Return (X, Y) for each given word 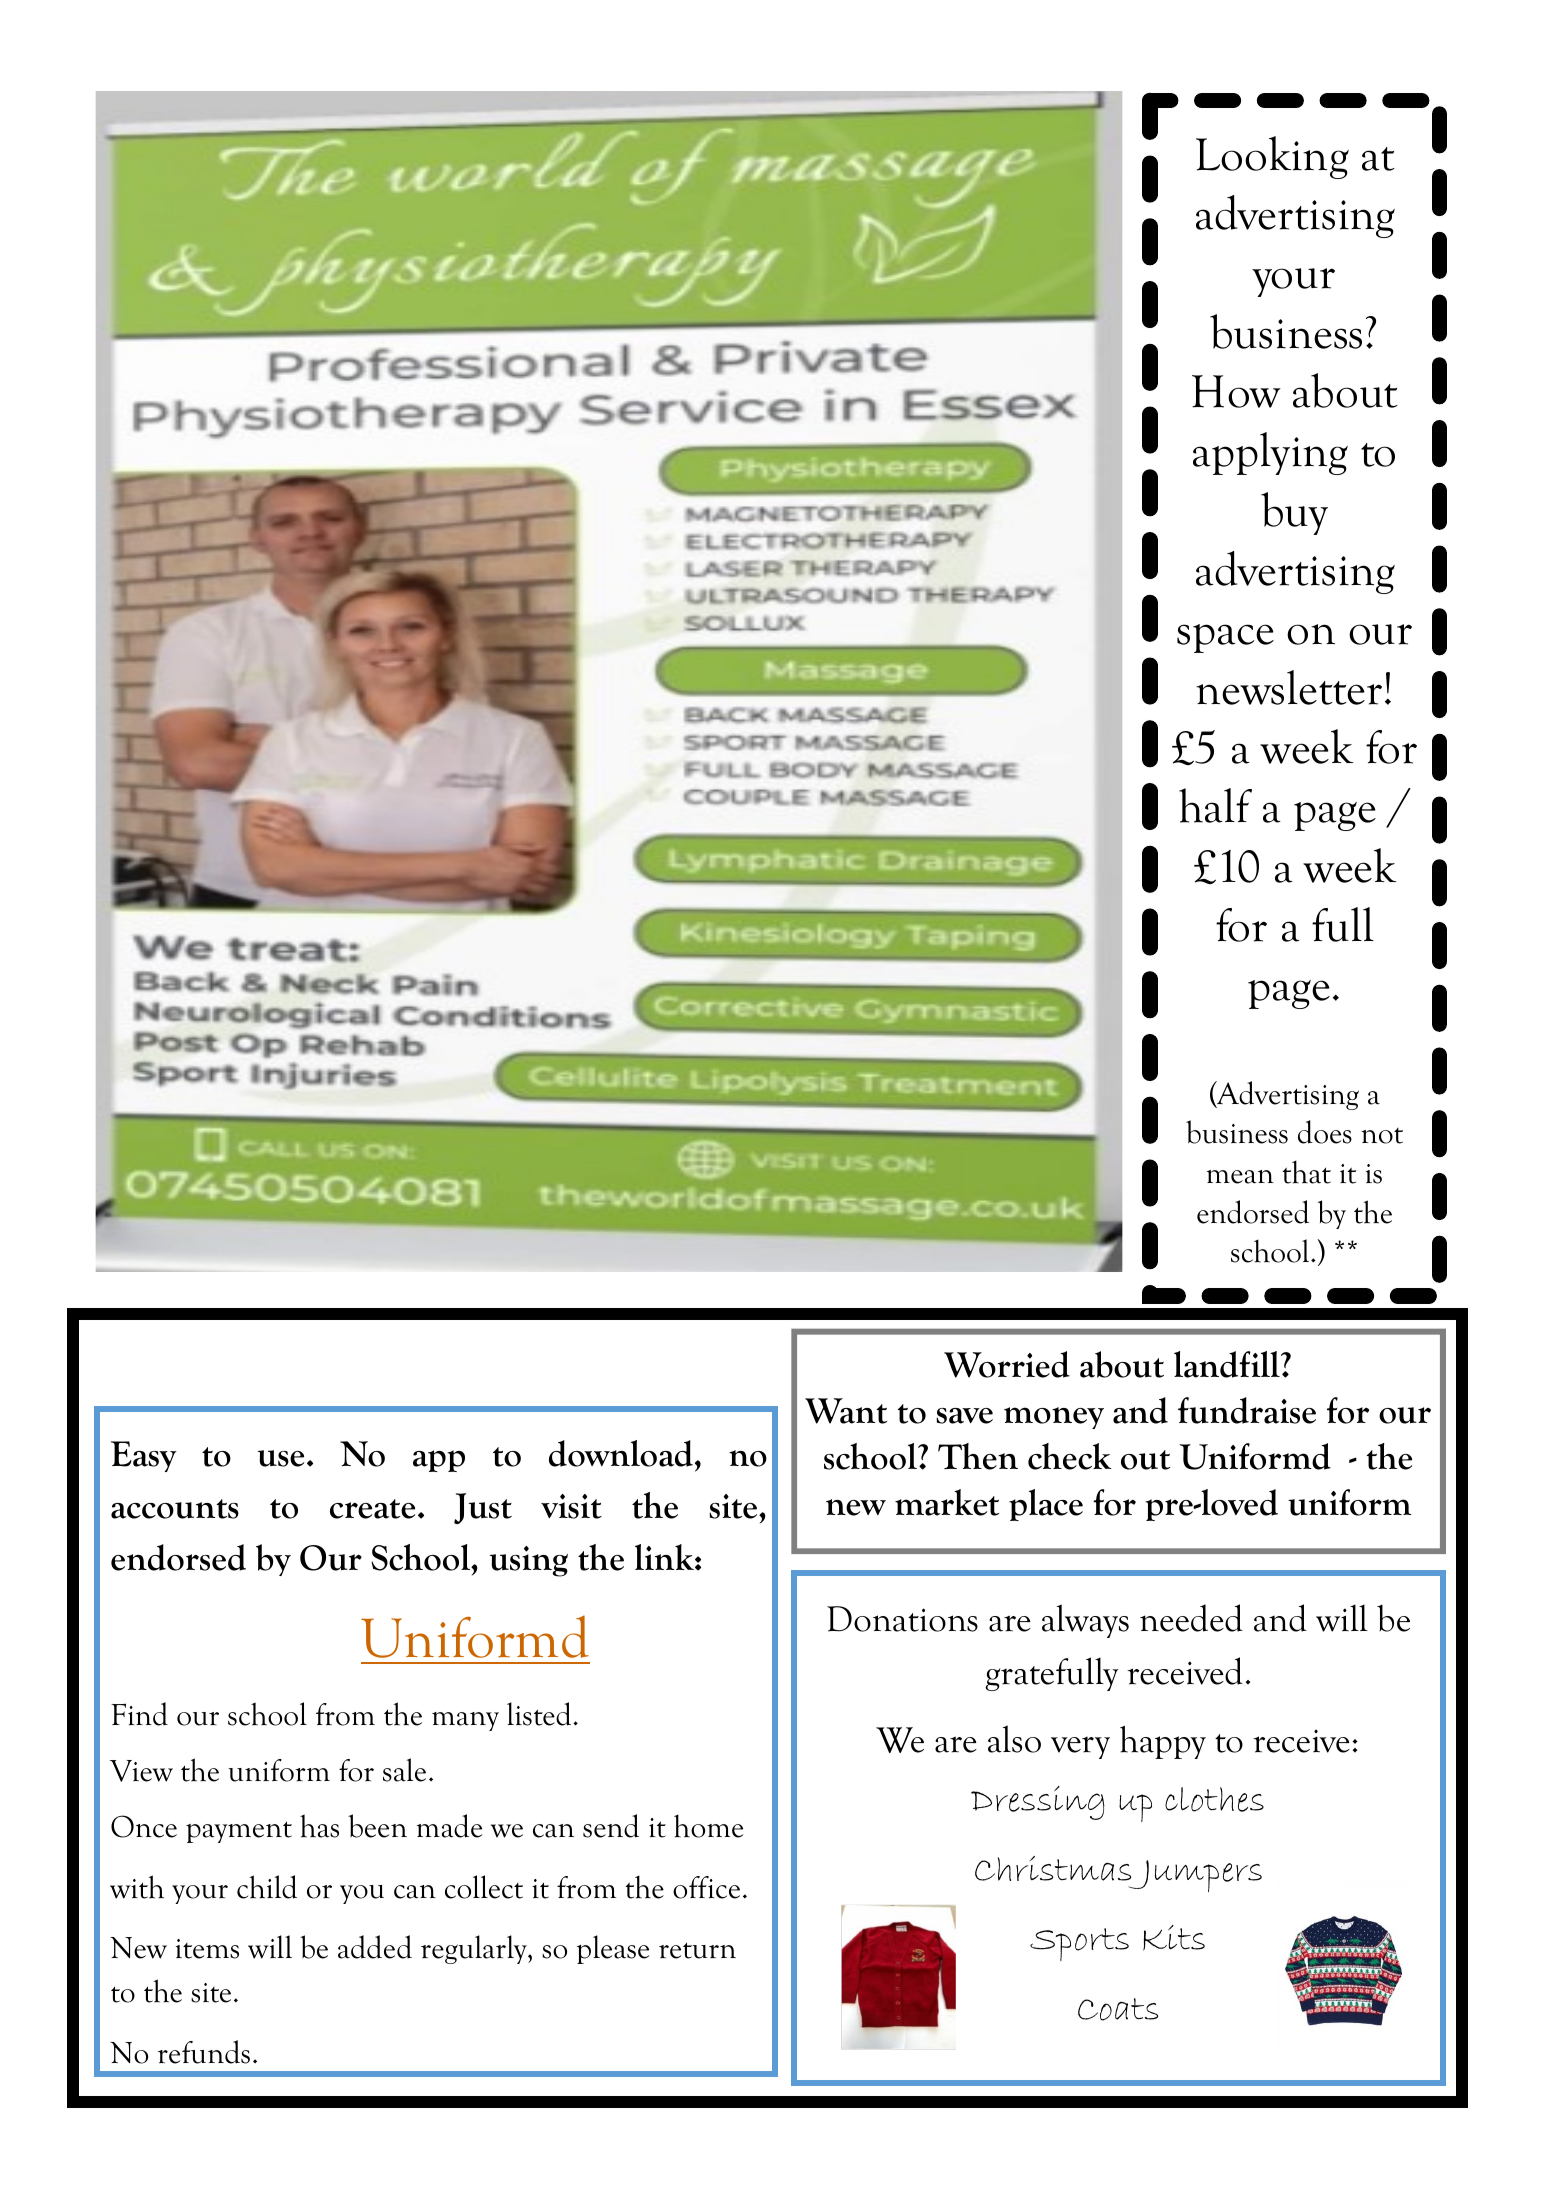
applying (1270, 453)
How (1236, 391)
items (207, 1949)
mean (1240, 1177)
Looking (1272, 157)
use (281, 1458)
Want (846, 1411)
